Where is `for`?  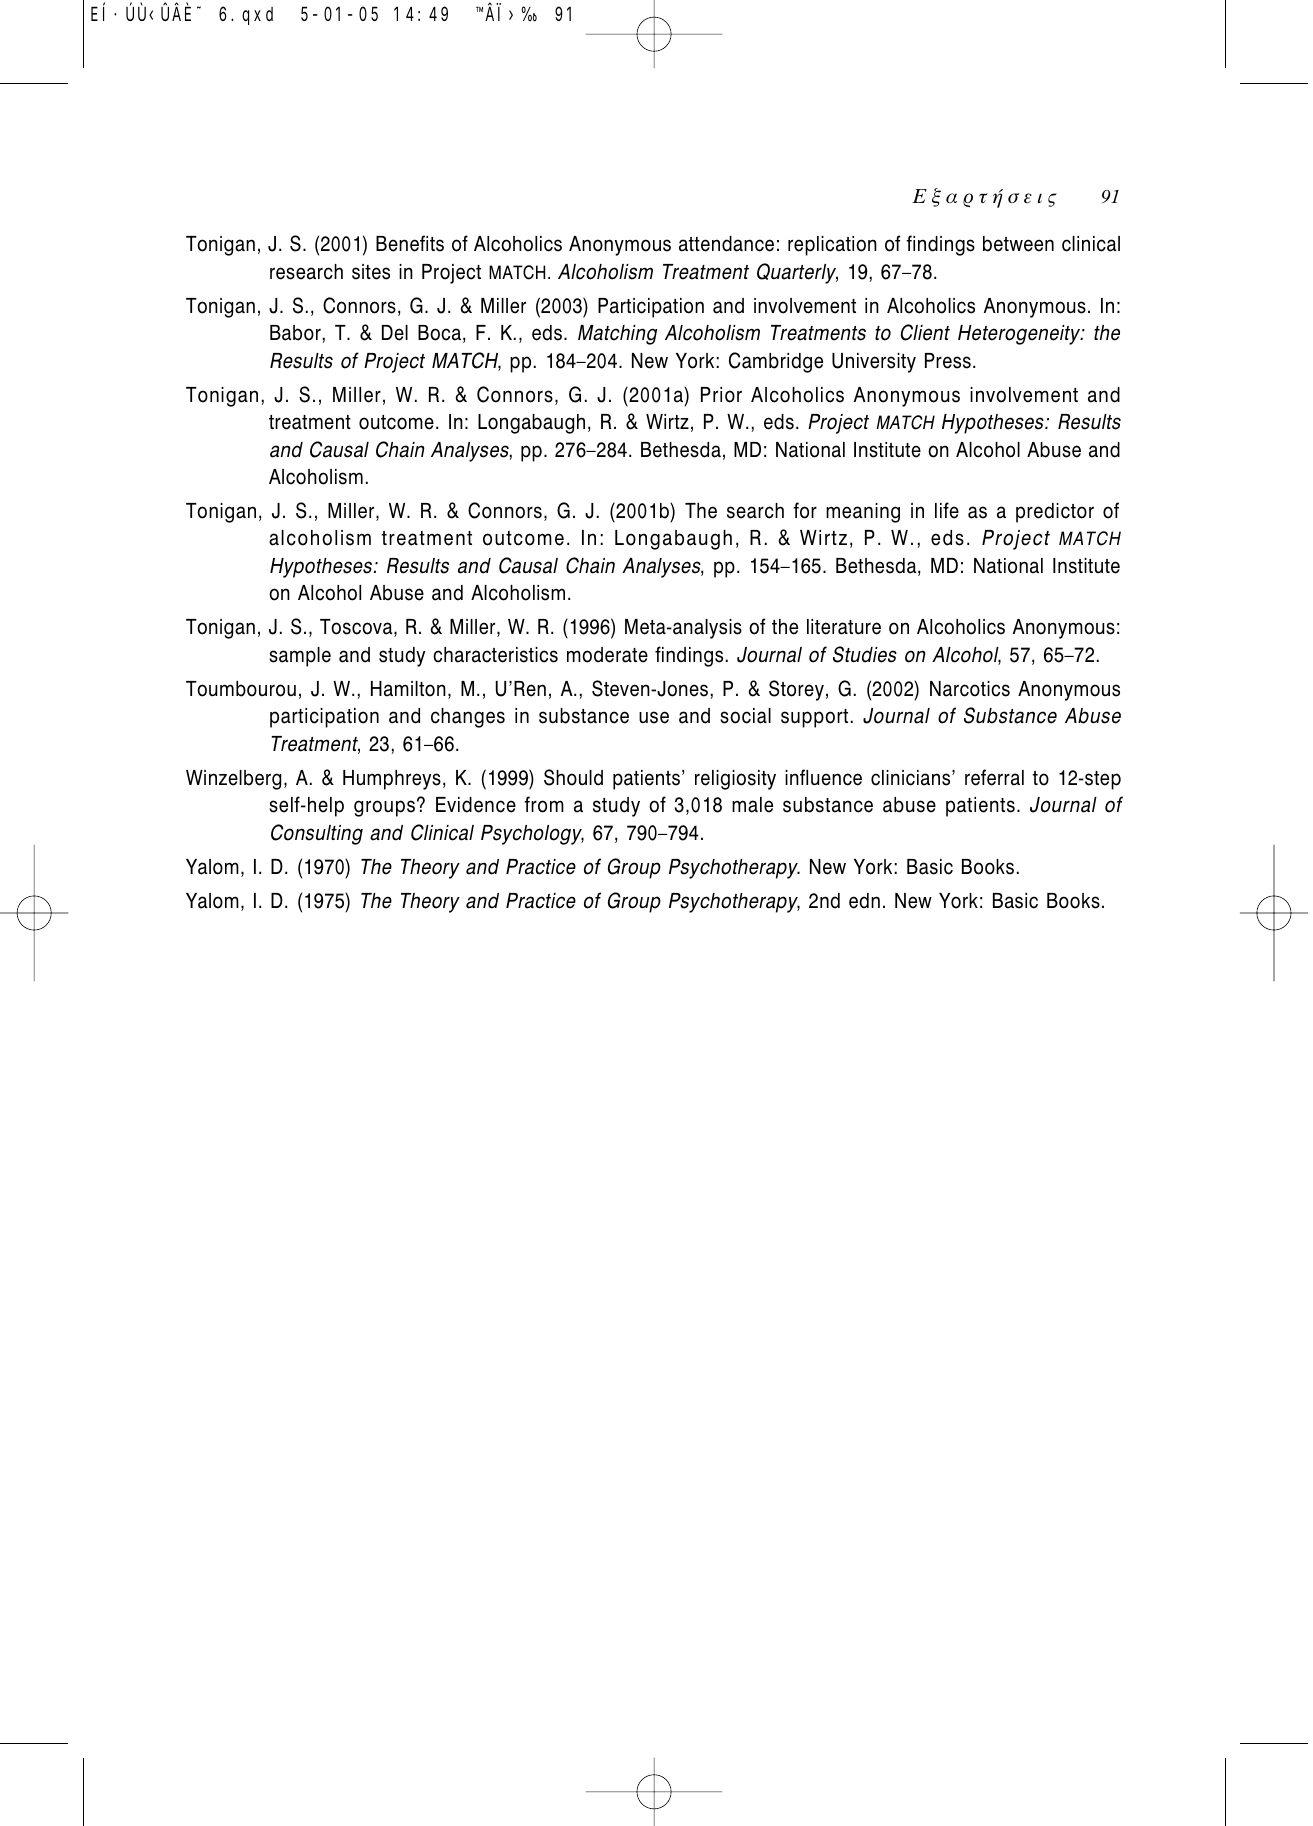 for is located at coordinates (805, 510).
